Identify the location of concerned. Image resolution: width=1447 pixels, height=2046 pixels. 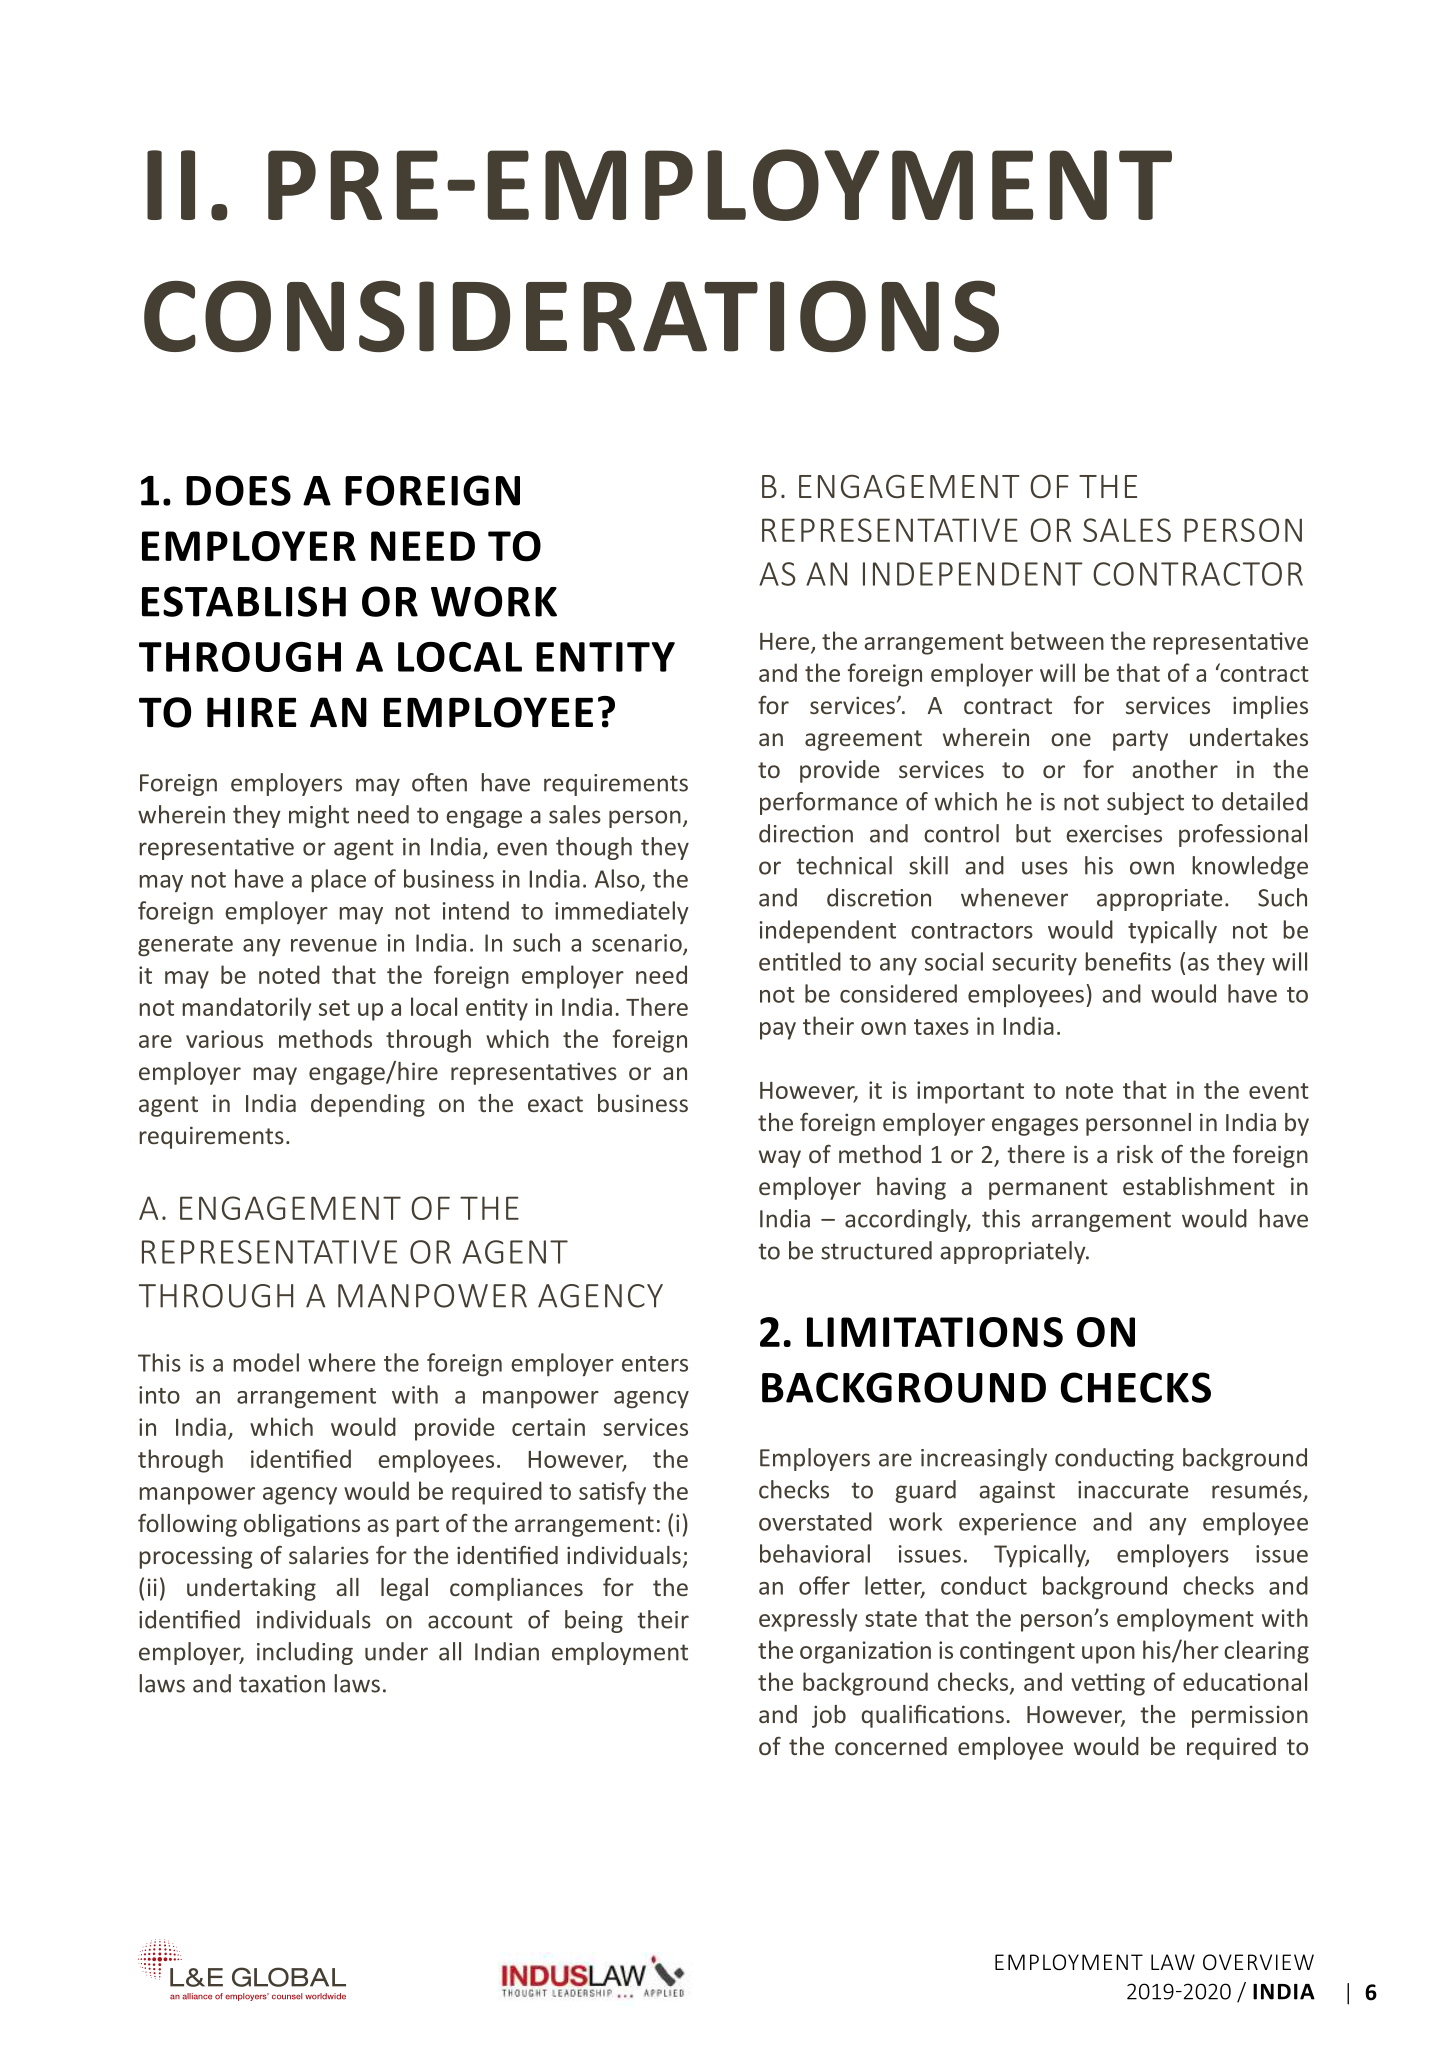
(891, 1746).
